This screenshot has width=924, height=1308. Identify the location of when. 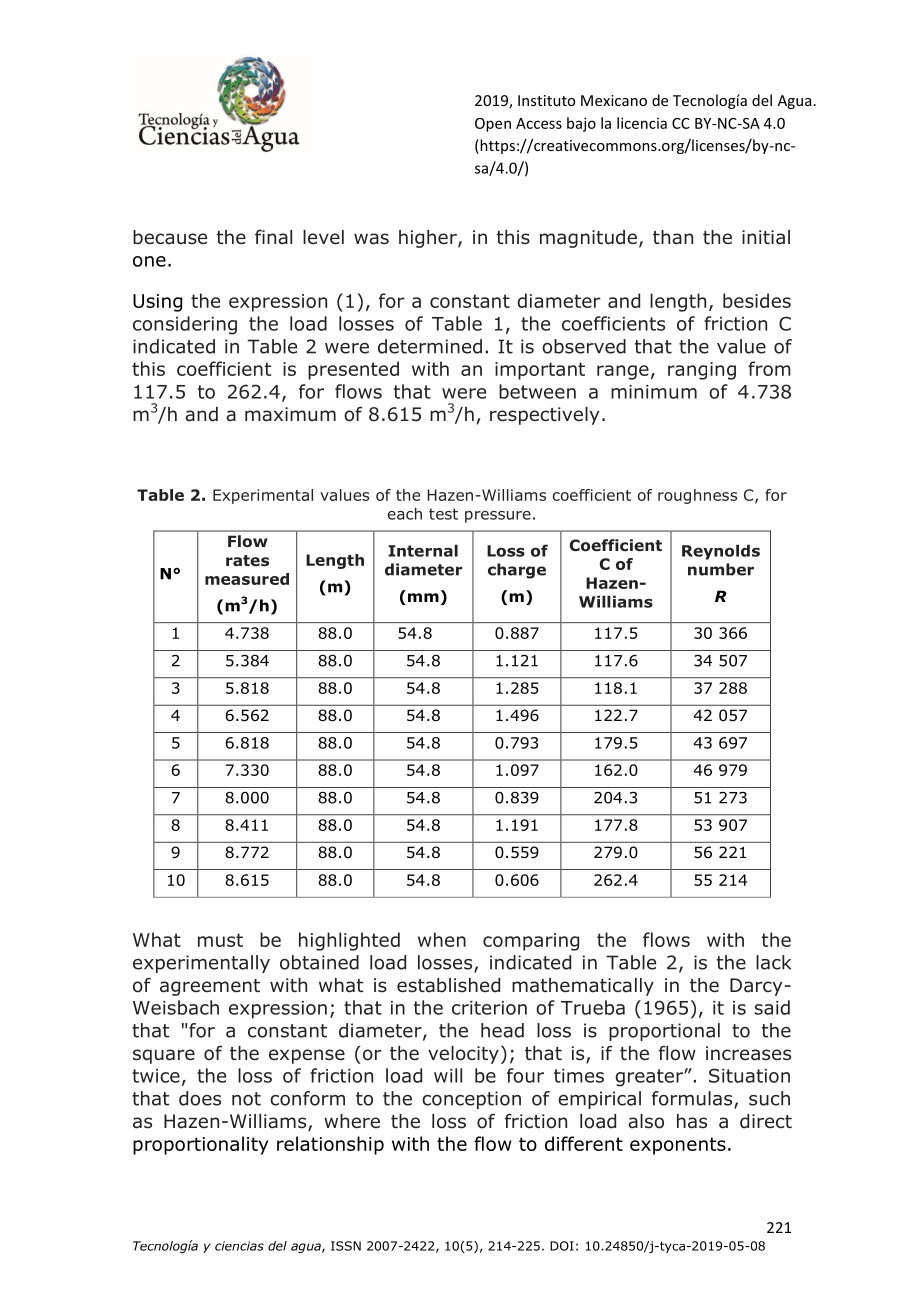
(442, 939).
